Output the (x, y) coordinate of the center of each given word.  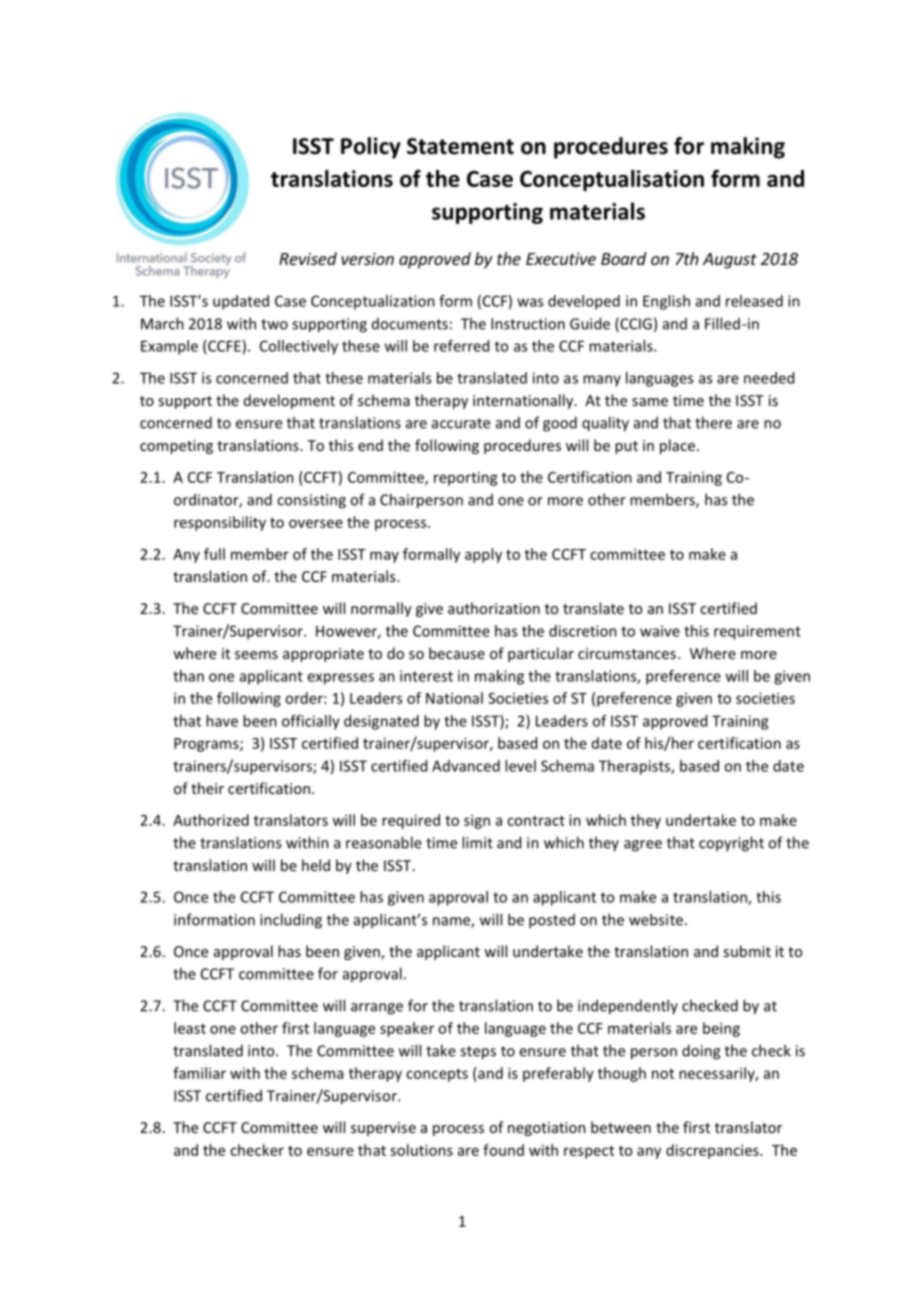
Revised (308, 258)
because (457, 653)
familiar (199, 1073)
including (291, 921)
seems (256, 655)
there (713, 422)
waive (660, 631)
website (656, 919)
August (730, 261)
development (289, 401)
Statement (460, 146)
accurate (461, 423)
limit (477, 842)
